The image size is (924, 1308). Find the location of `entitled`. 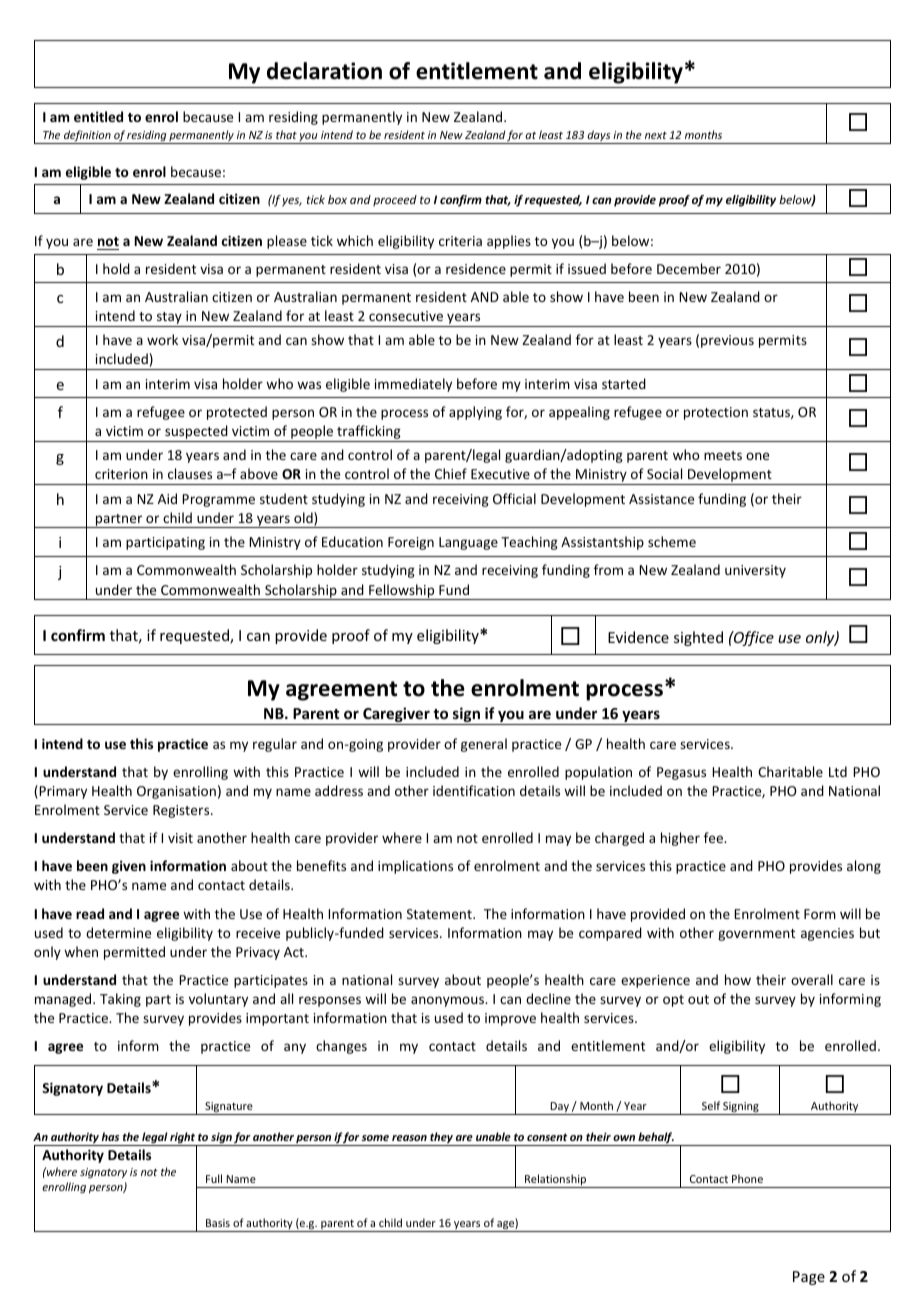

entitled is located at coordinates (98, 116).
